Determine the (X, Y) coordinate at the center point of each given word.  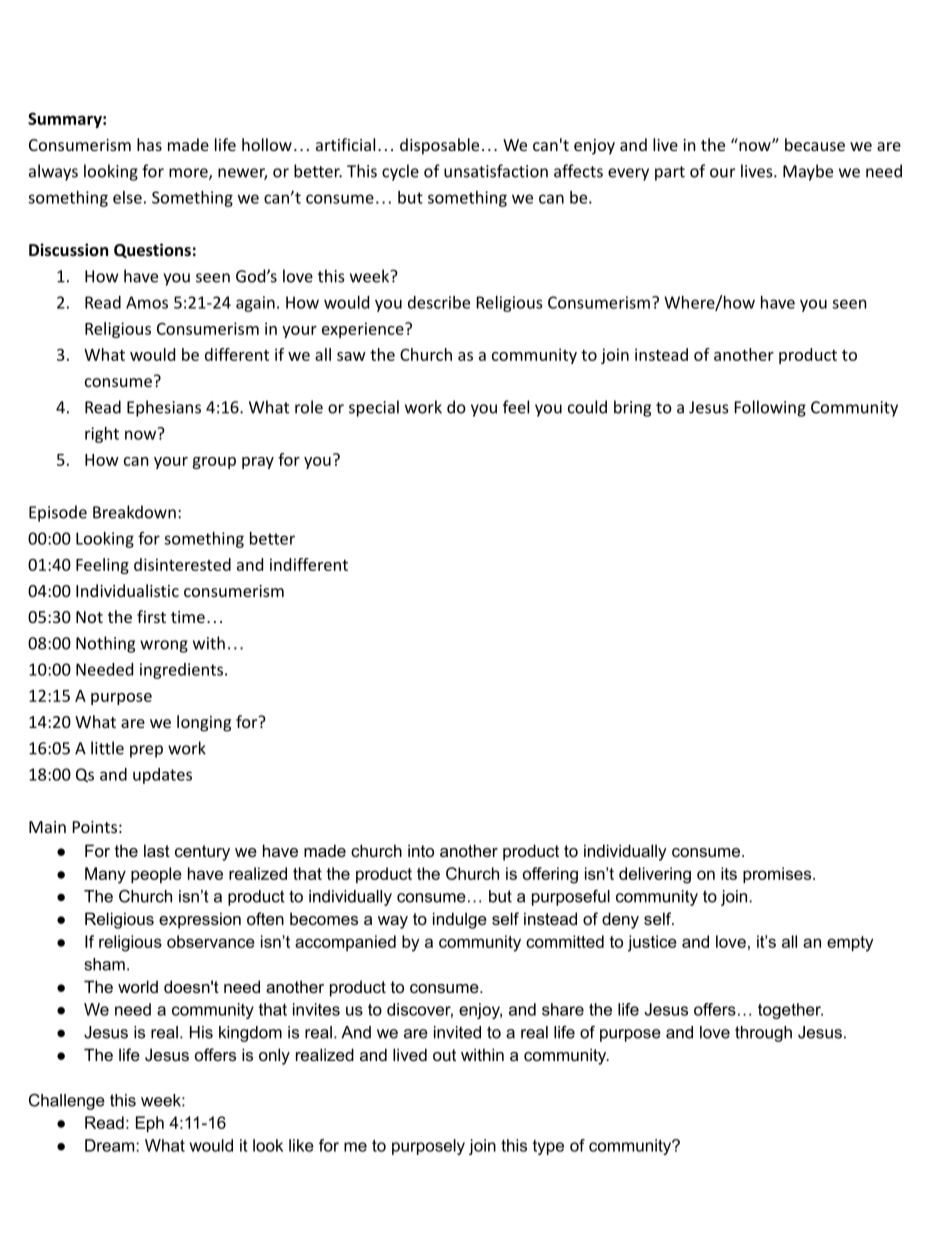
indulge (460, 920)
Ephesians (164, 408)
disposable (439, 146)
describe (439, 302)
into (421, 850)
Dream (111, 1145)
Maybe (808, 172)
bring (632, 408)
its (729, 873)
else (127, 197)
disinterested (182, 564)
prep (146, 751)
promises (778, 875)
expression (200, 920)
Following (770, 408)
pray (258, 463)
